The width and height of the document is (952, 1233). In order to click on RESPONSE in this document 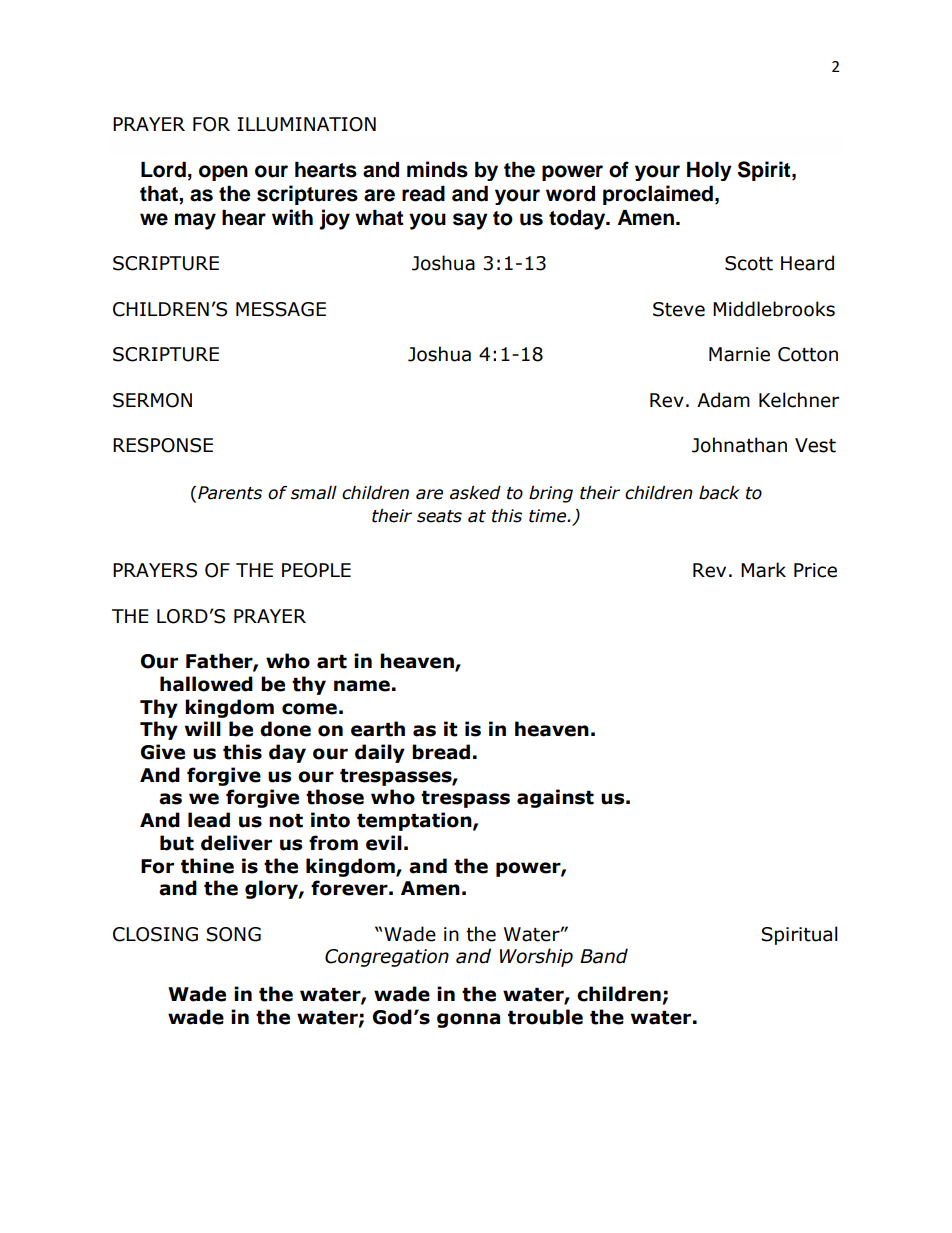, I will do `click(163, 445)`.
